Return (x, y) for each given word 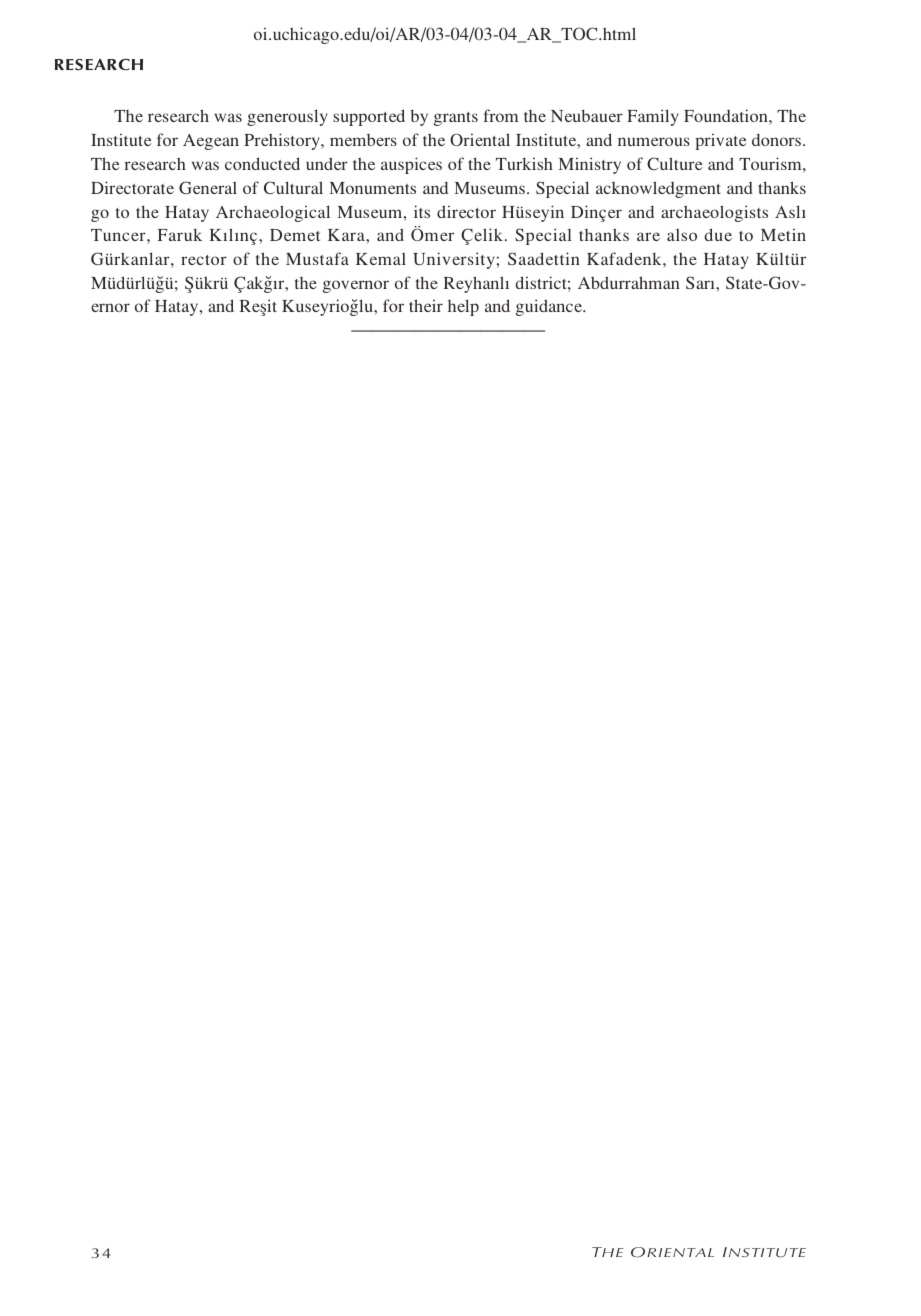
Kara (347, 235)
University (454, 260)
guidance (550, 307)
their (426, 305)
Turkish (524, 163)
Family (653, 117)
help (463, 307)
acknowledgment (658, 189)
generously (287, 117)
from (500, 115)
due (718, 234)
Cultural (293, 187)
